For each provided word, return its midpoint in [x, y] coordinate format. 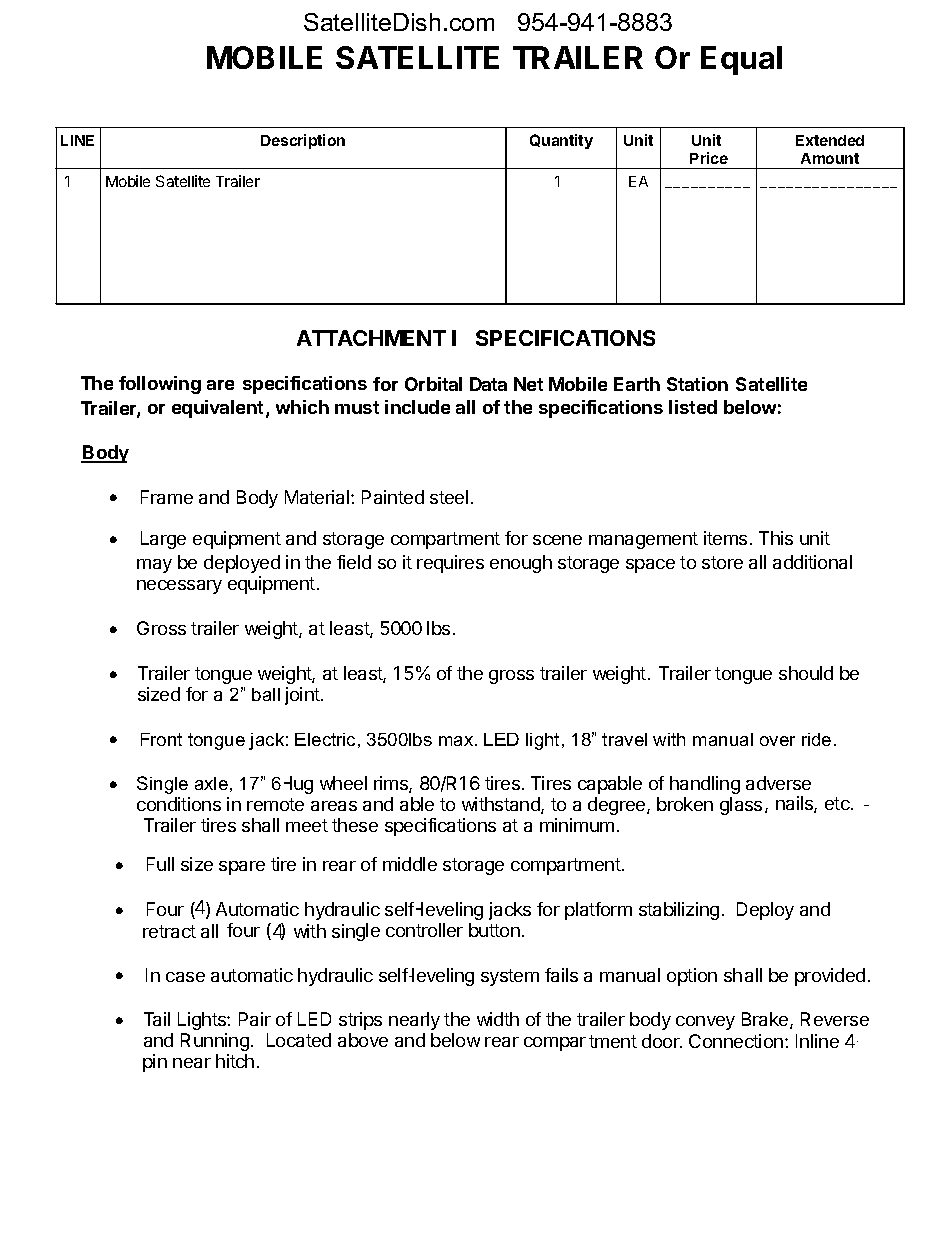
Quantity [561, 141]
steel [449, 497]
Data [488, 384]
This [776, 538]
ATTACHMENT [371, 338]
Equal [741, 60]
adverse [778, 783]
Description [303, 141]
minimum [577, 825]
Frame [167, 497]
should [806, 673]
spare [242, 868]
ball [266, 694]
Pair [255, 1019]
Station [697, 384]
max [457, 741]
